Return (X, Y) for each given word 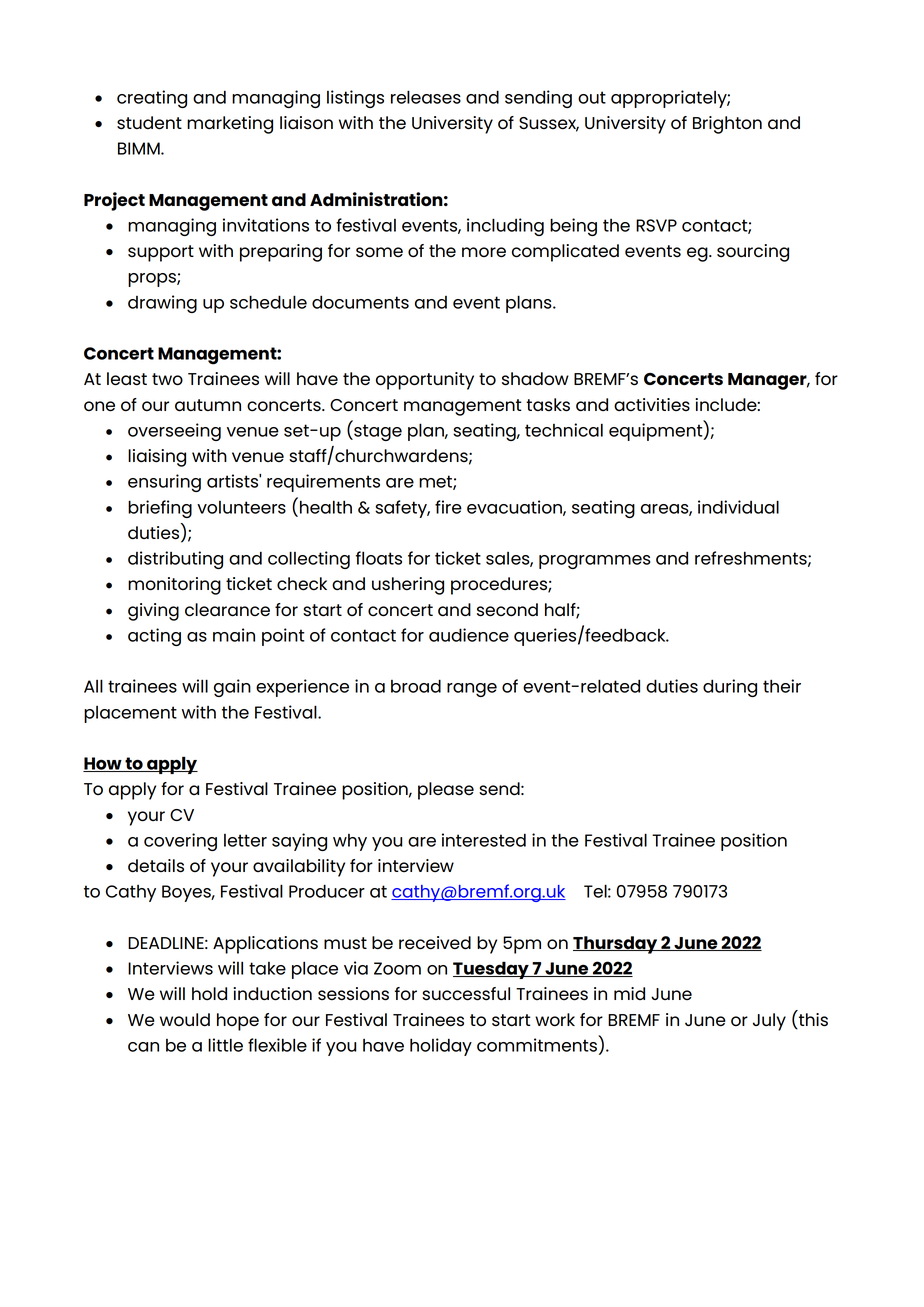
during (730, 688)
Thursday (616, 945)
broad (416, 686)
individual (738, 507)
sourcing (753, 253)
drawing (162, 304)
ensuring (164, 483)
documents (360, 302)
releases (426, 97)
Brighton (727, 125)
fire (448, 507)
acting (154, 637)
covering (180, 842)
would (185, 1020)
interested (484, 840)
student (149, 123)
